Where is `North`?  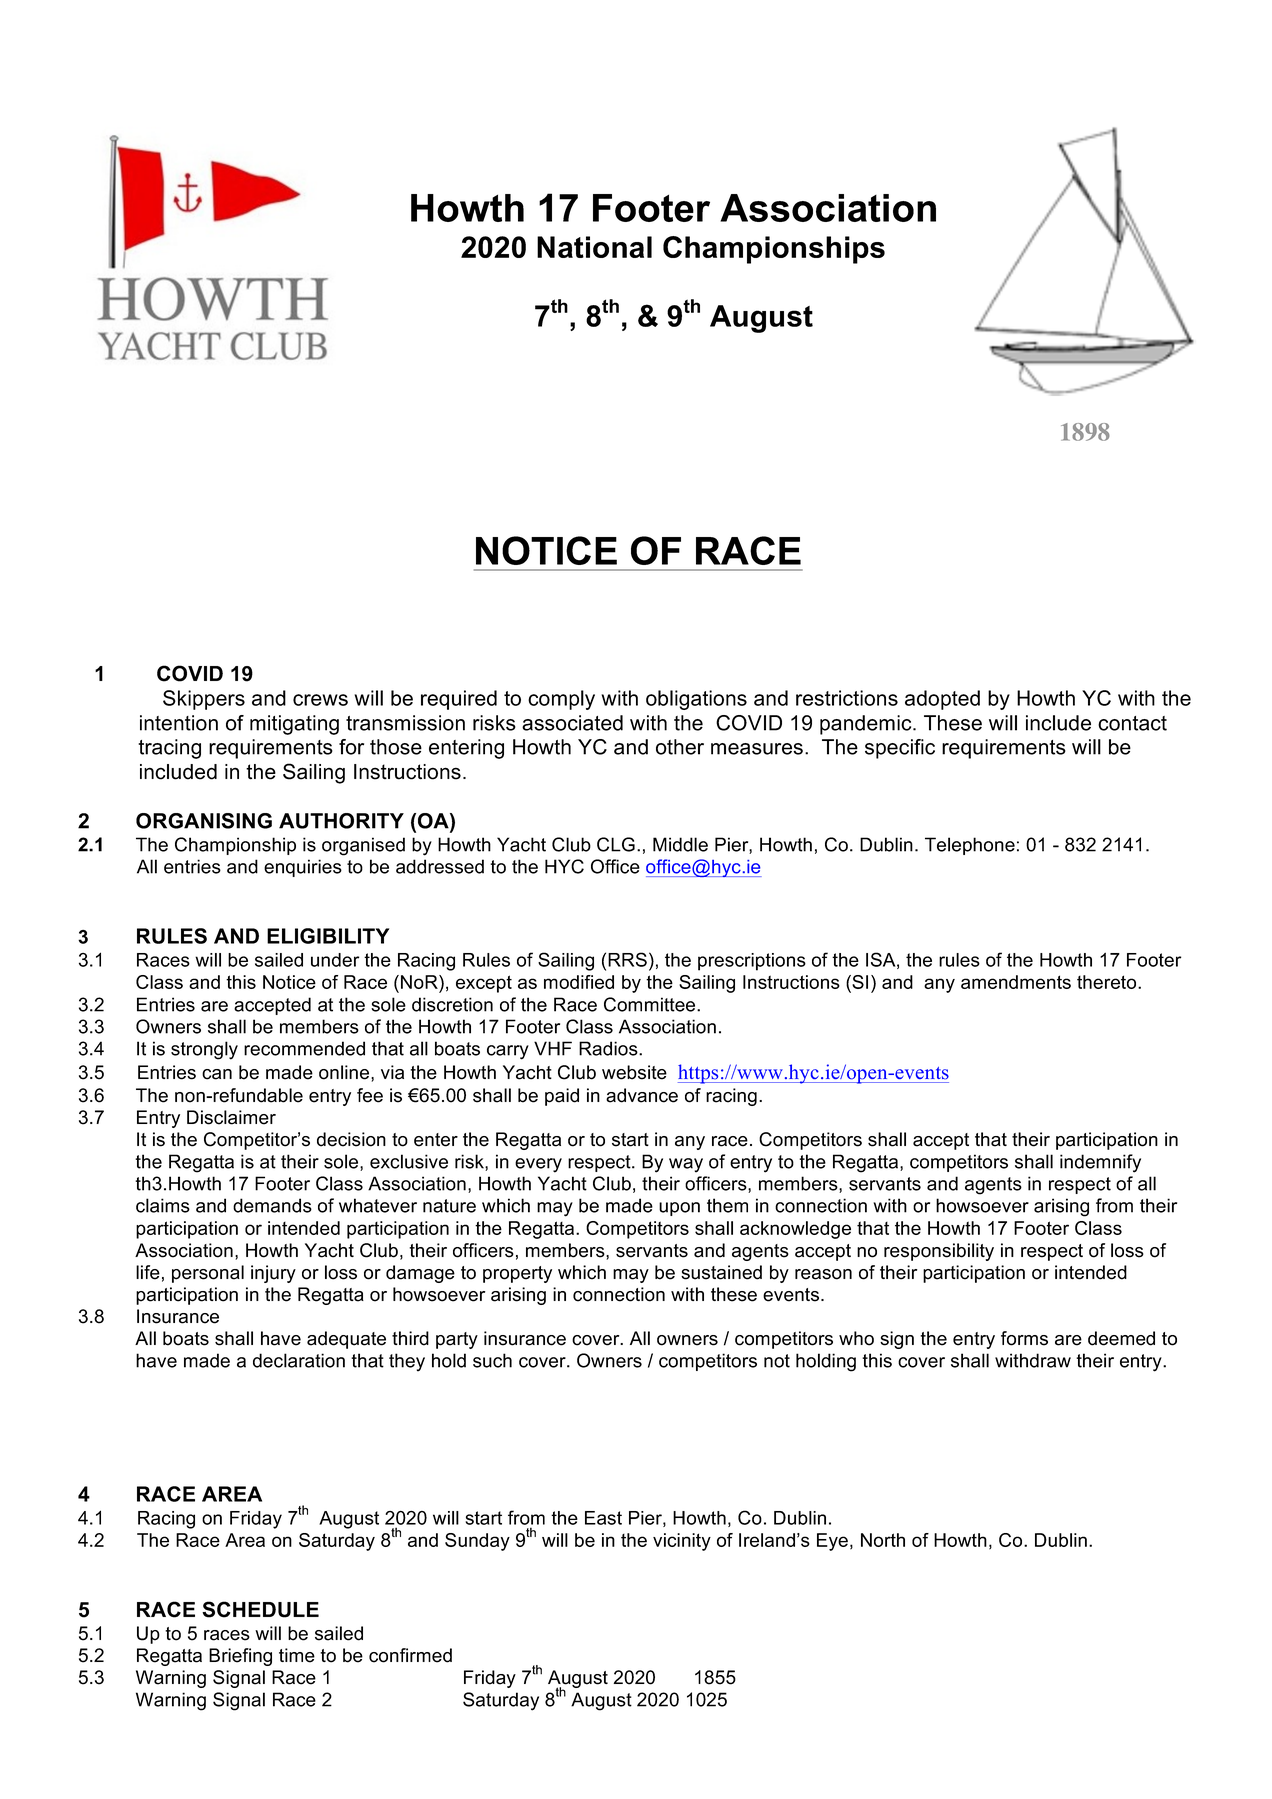 North is located at coordinates (883, 1540).
